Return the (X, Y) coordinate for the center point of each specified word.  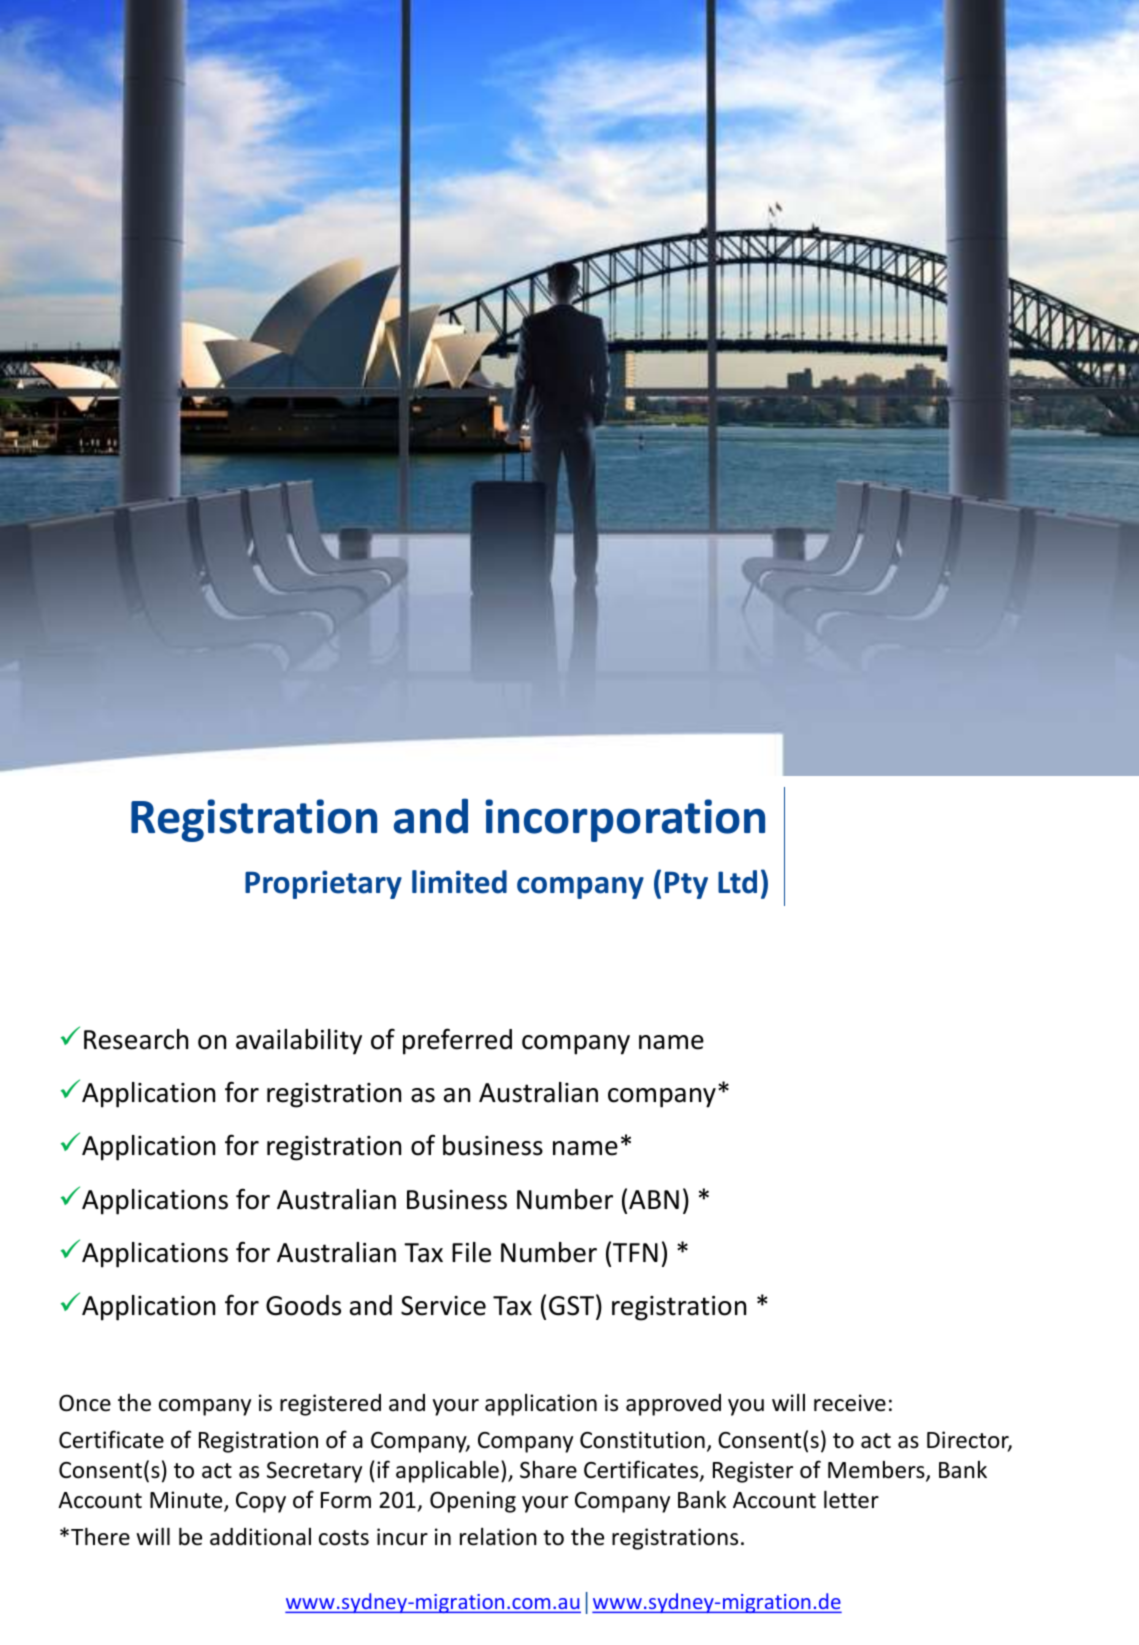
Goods (303, 1305)
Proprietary (323, 884)
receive (850, 1403)
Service (443, 1306)
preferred (457, 1041)
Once (85, 1403)
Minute (187, 1501)
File (471, 1252)
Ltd (737, 882)
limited (459, 882)
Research (136, 1039)
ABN (654, 1199)
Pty (686, 885)
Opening (473, 1502)
